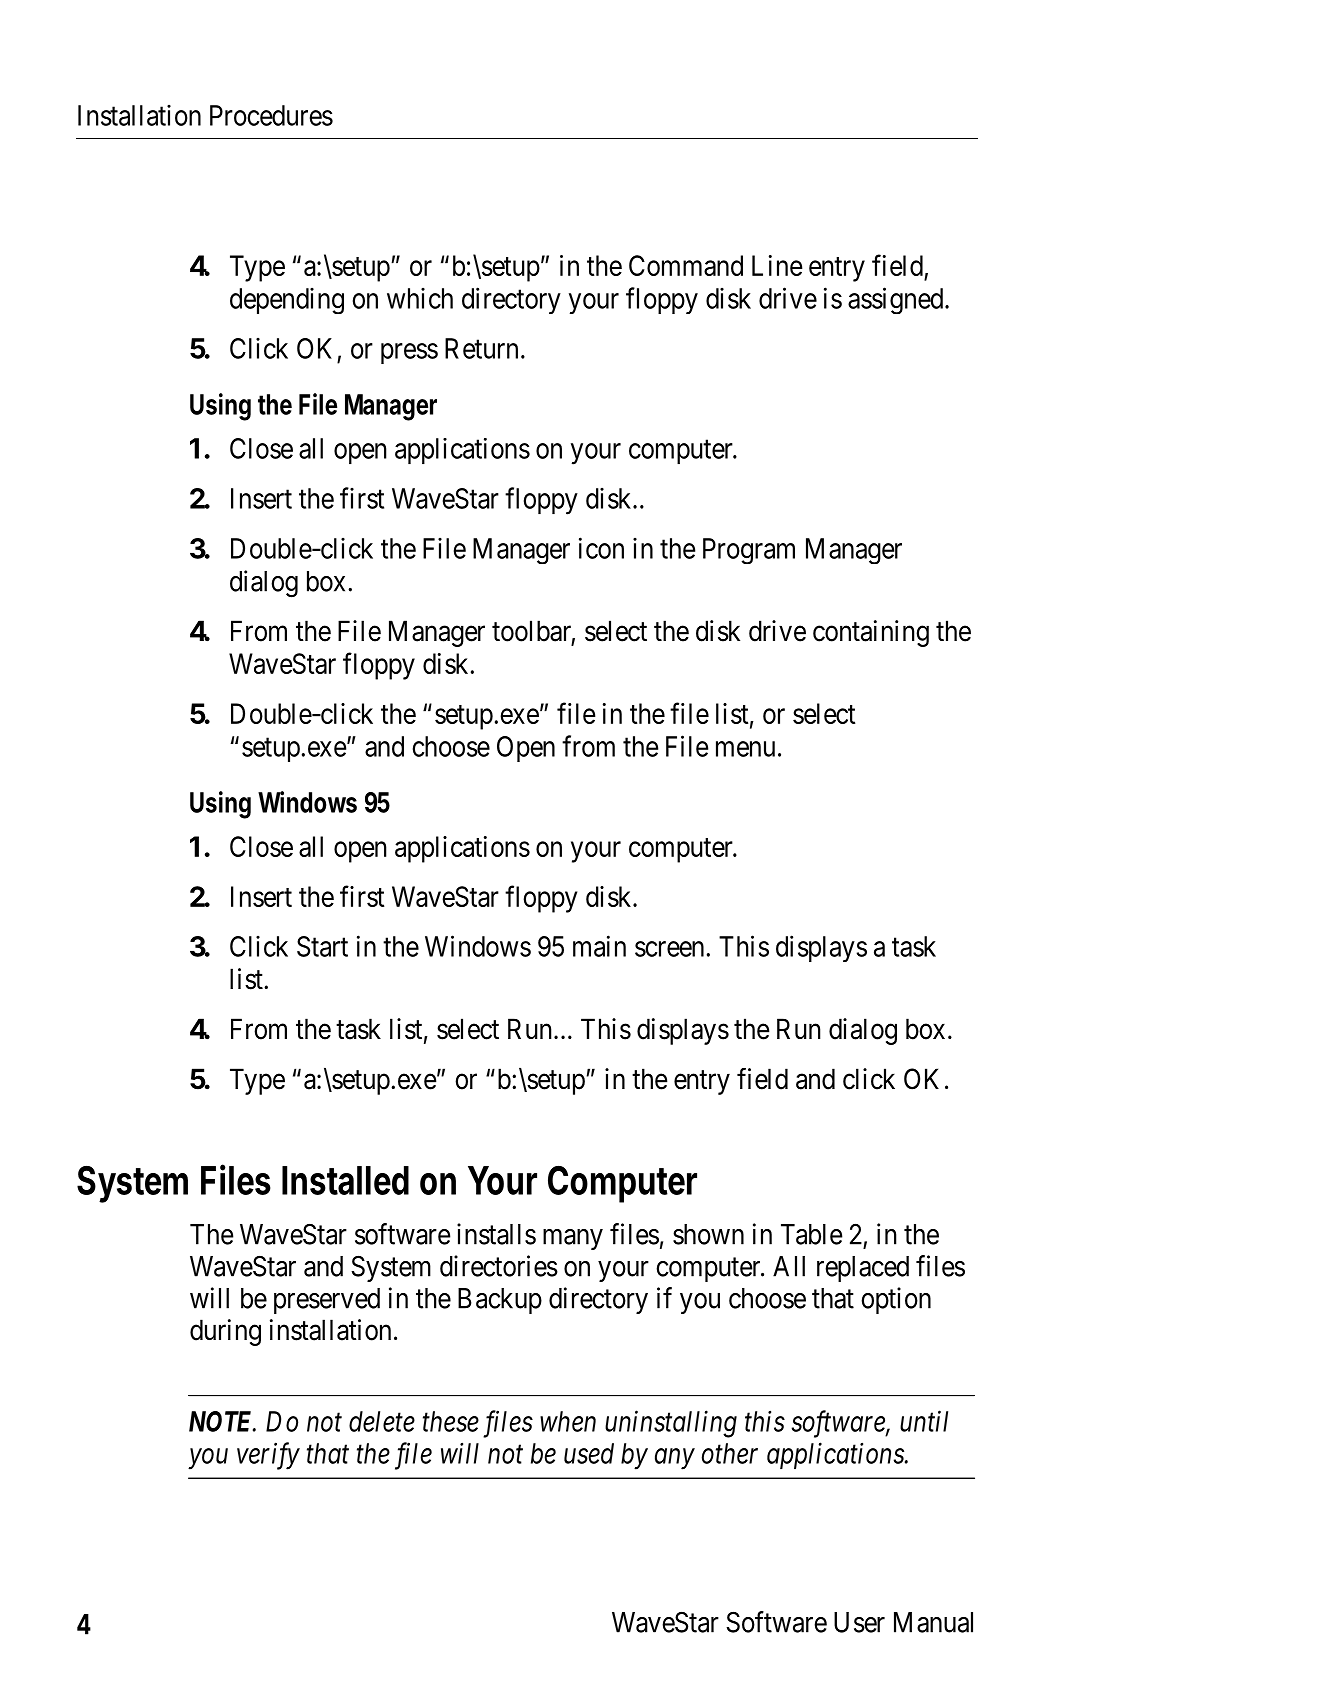  What do you see at coordinates (777, 265) in the screenshot?
I see `Line` at bounding box center [777, 265].
